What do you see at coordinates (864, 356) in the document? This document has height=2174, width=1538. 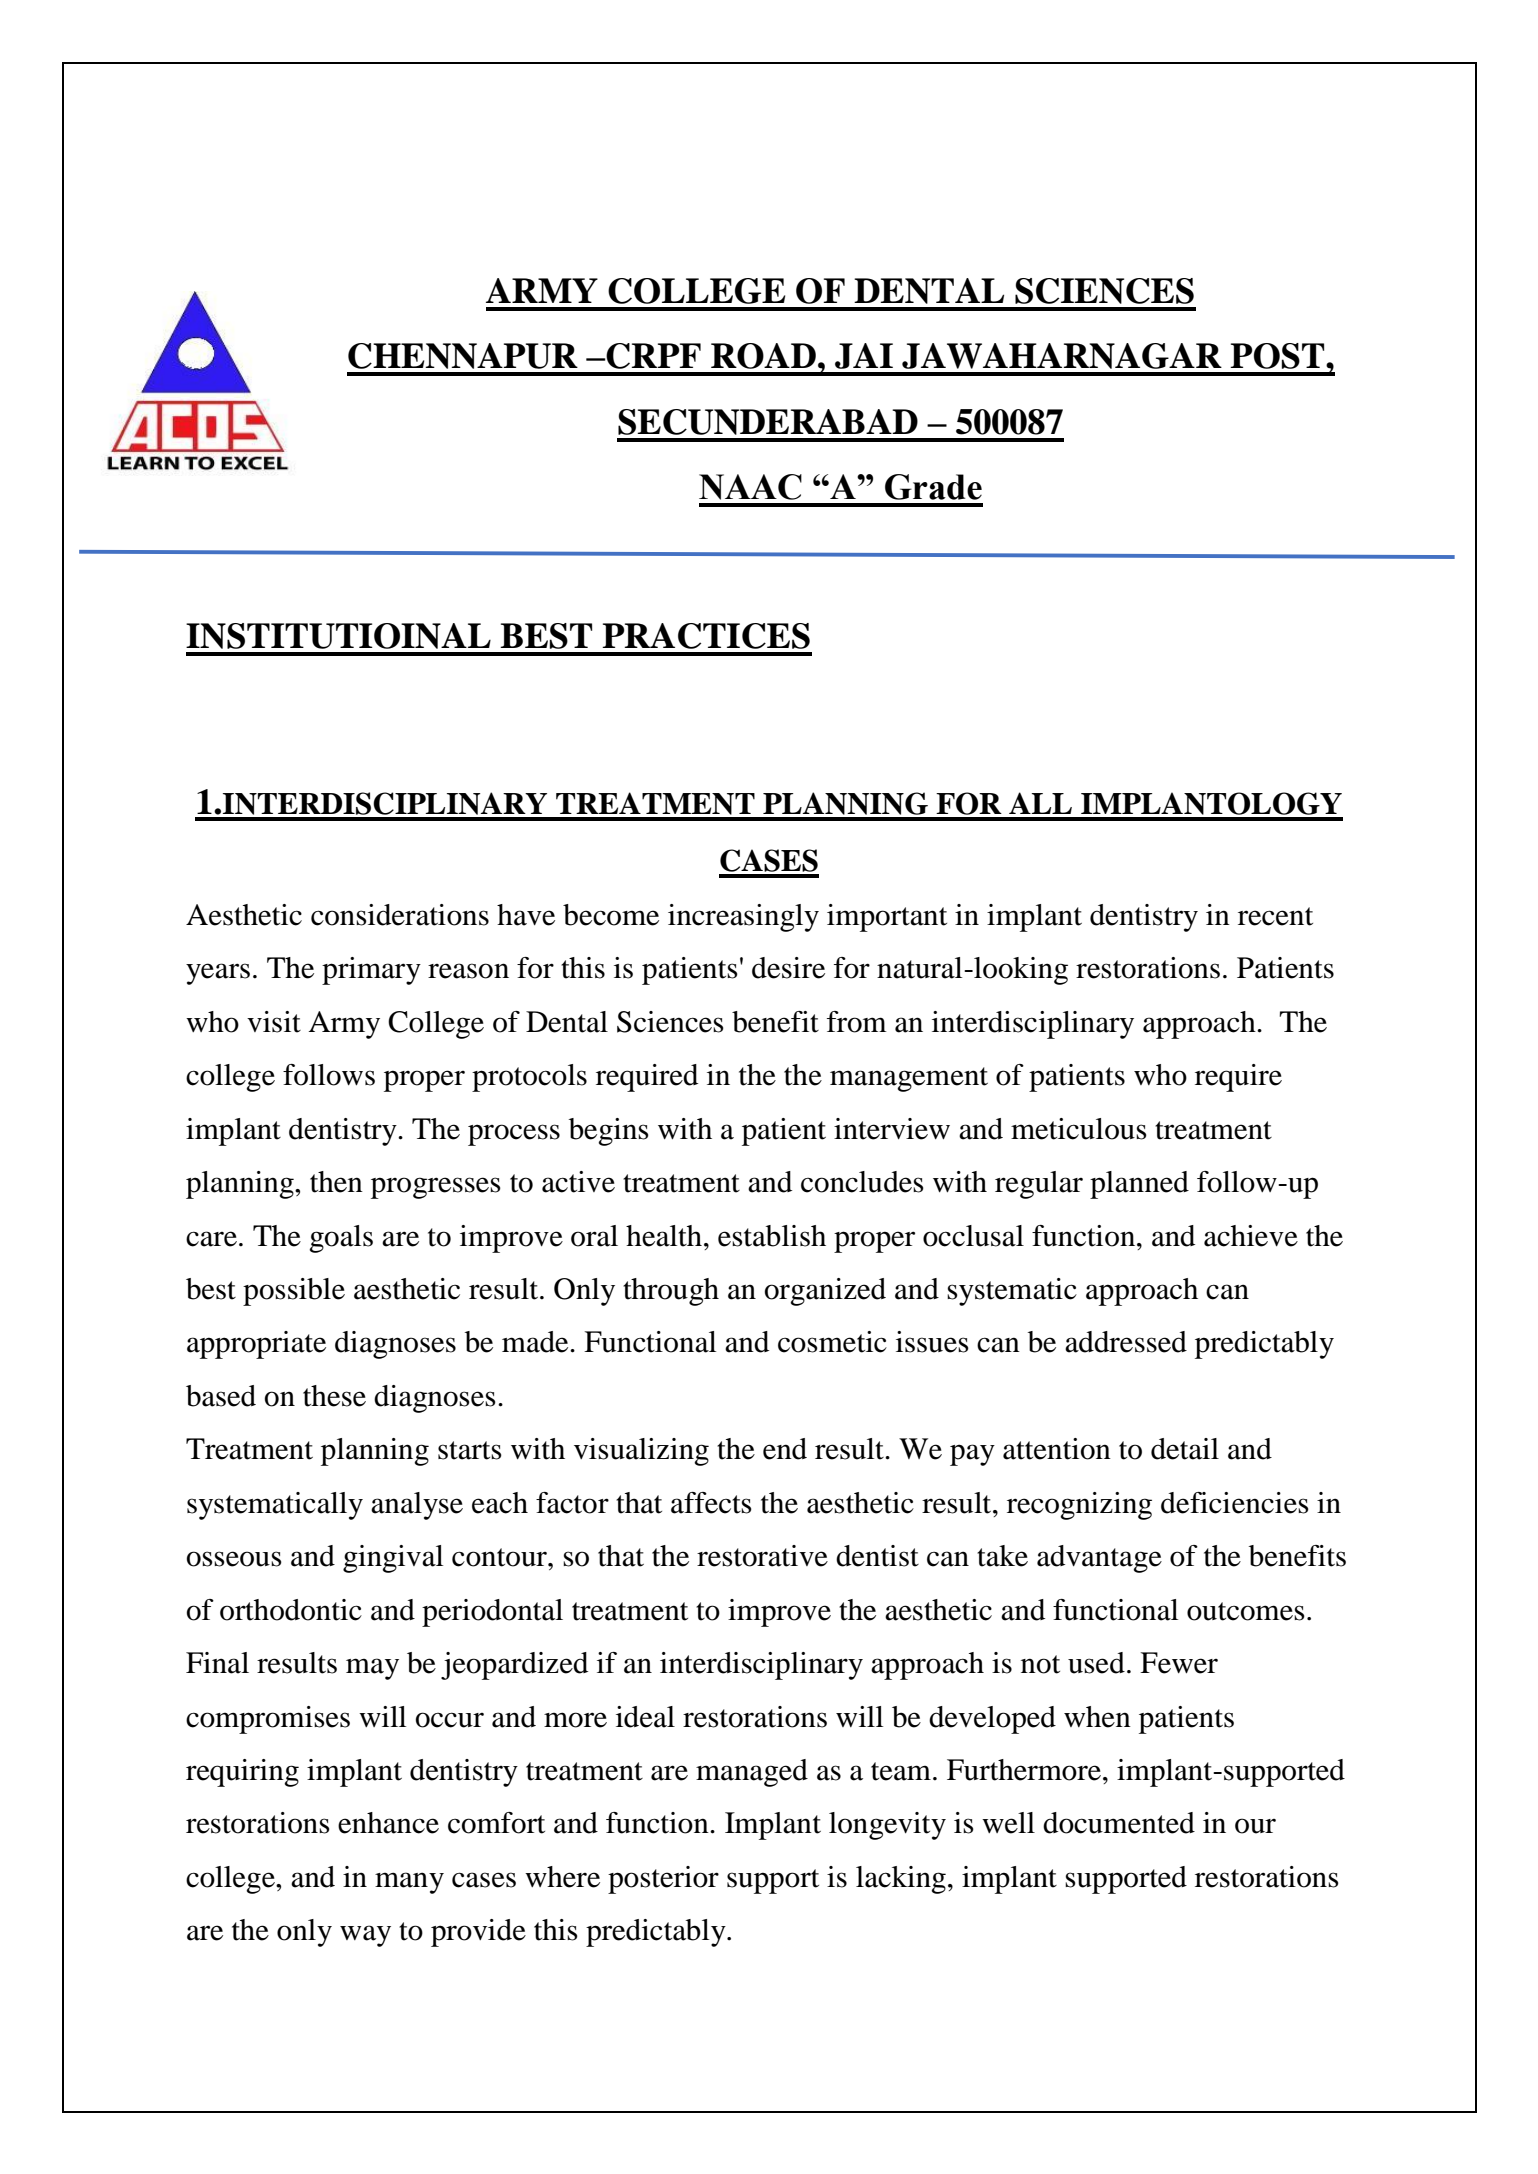 I see `JAI` at bounding box center [864, 356].
